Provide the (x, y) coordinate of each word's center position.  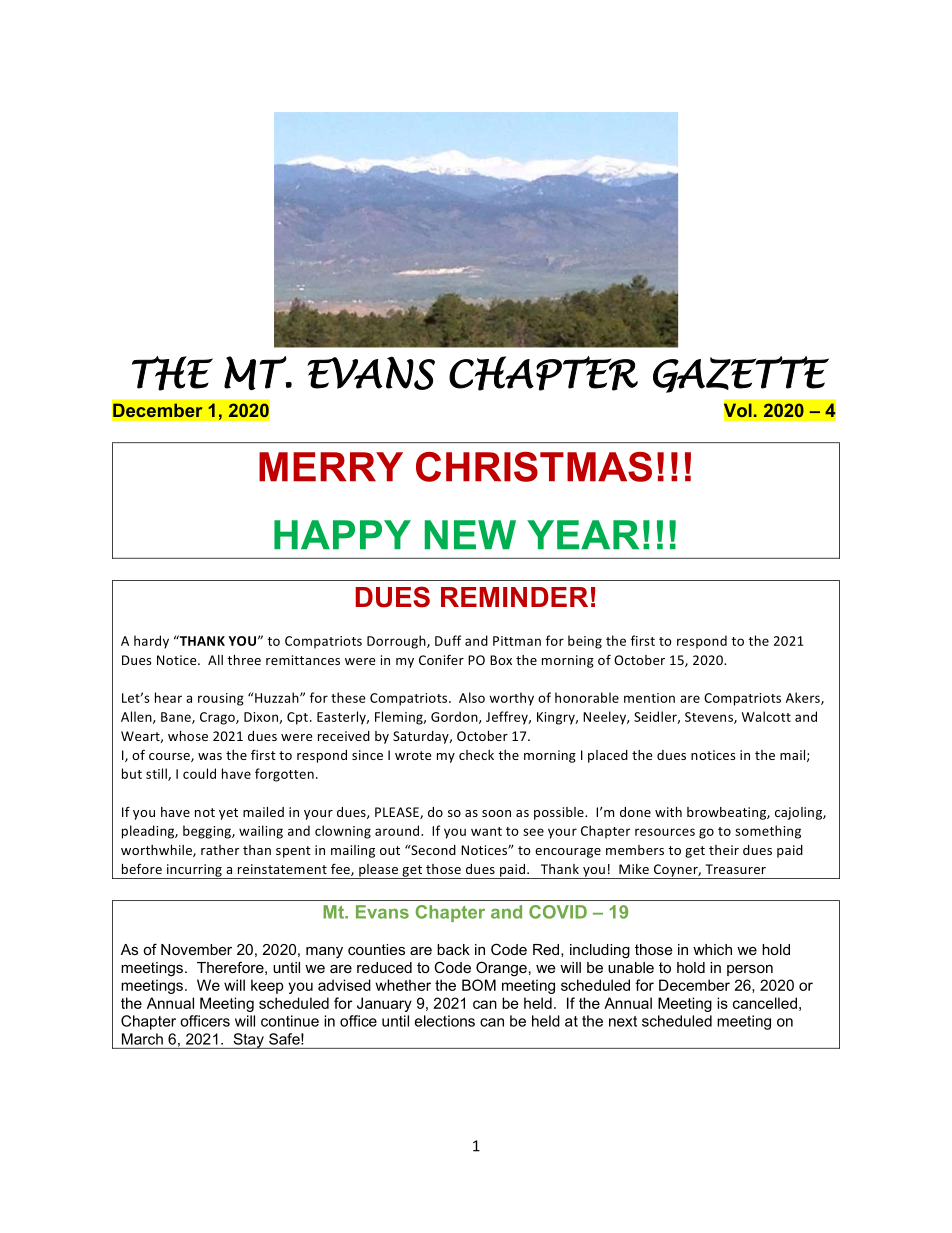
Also (472, 697)
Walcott (766, 716)
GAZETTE (741, 374)
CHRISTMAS (534, 467)
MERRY (331, 466)
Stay (248, 1041)
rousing (221, 699)
